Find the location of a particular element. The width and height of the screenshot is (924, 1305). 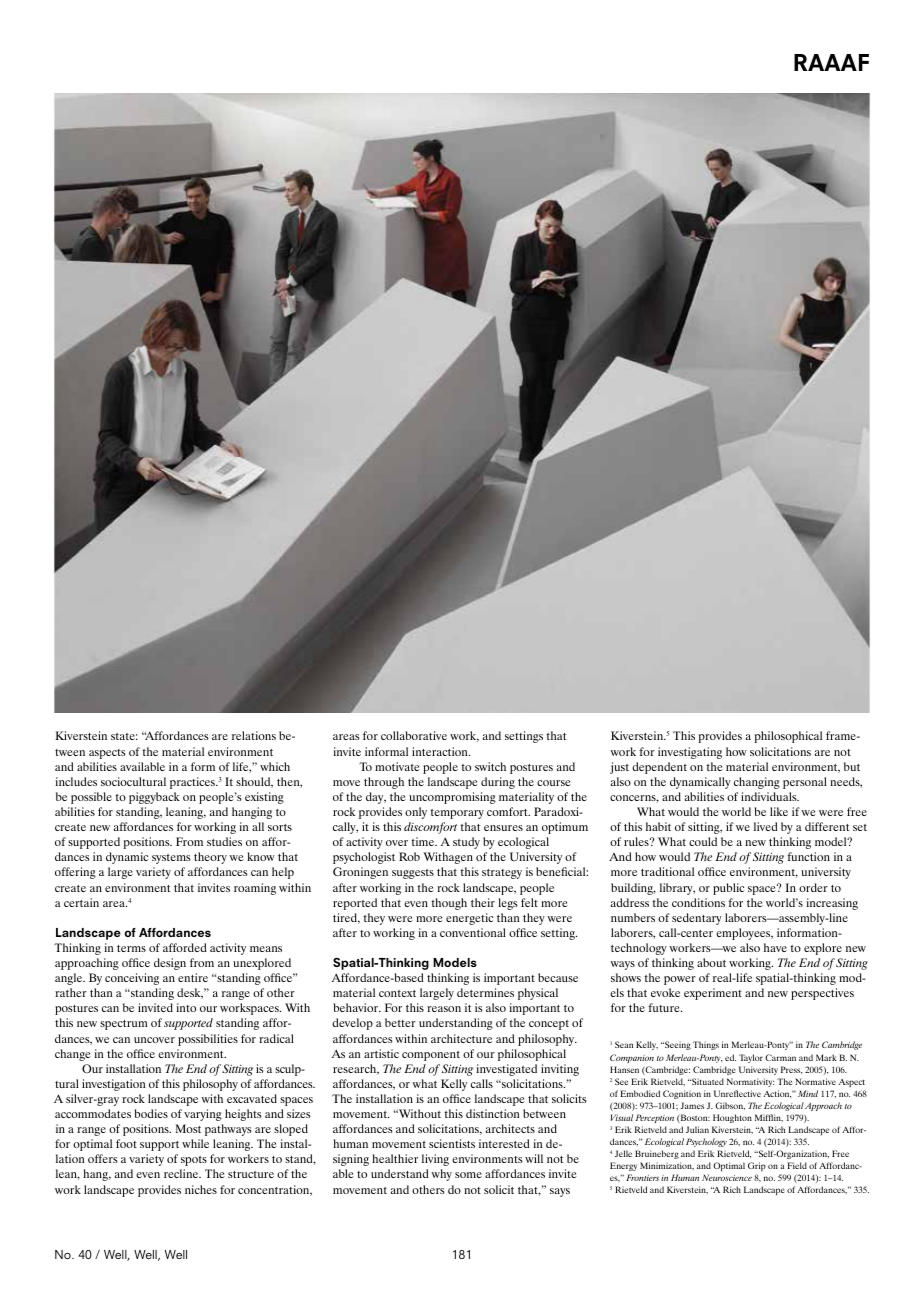

niches is located at coordinates (201, 1189).
